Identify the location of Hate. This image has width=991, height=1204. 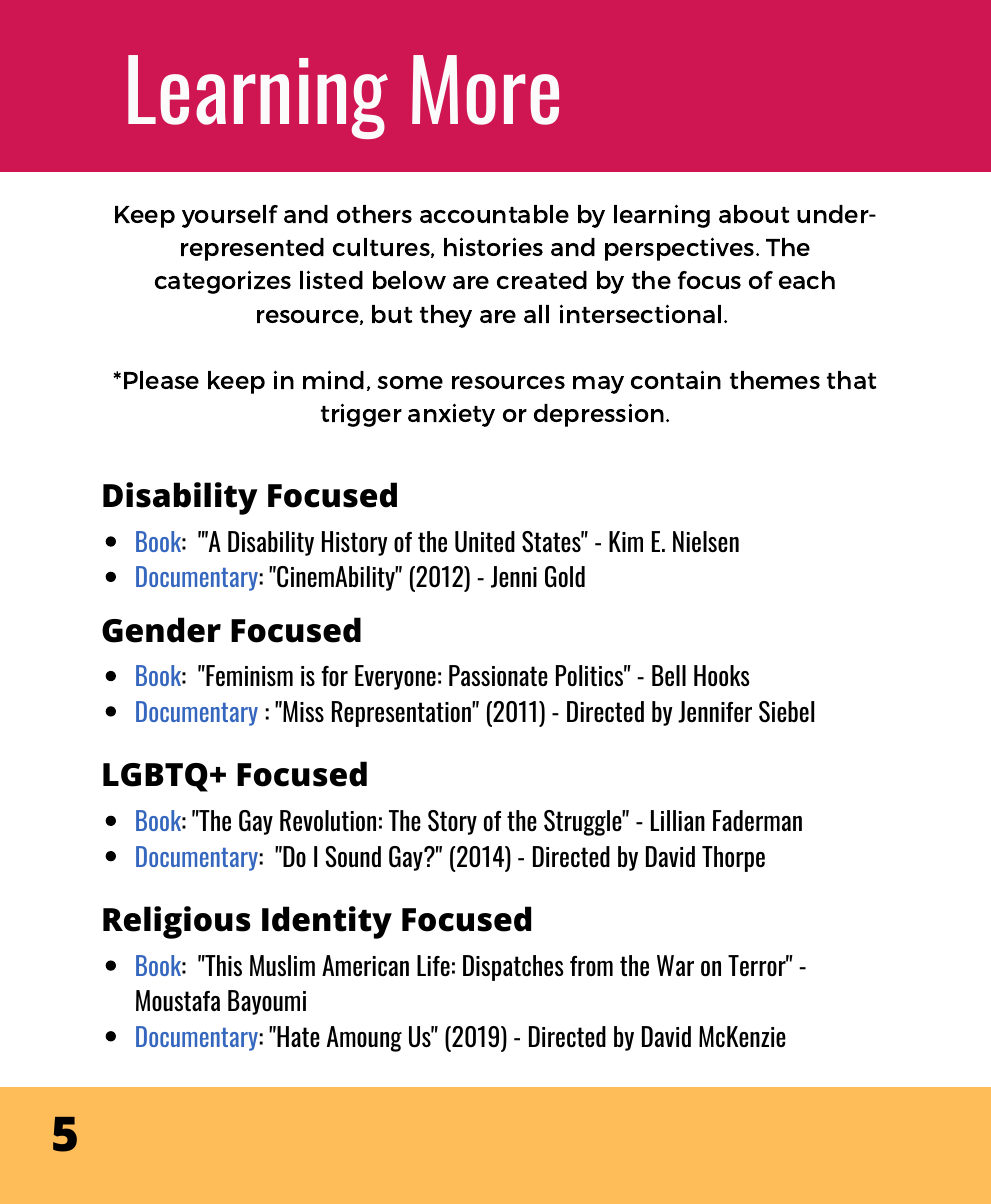
(297, 1036).
